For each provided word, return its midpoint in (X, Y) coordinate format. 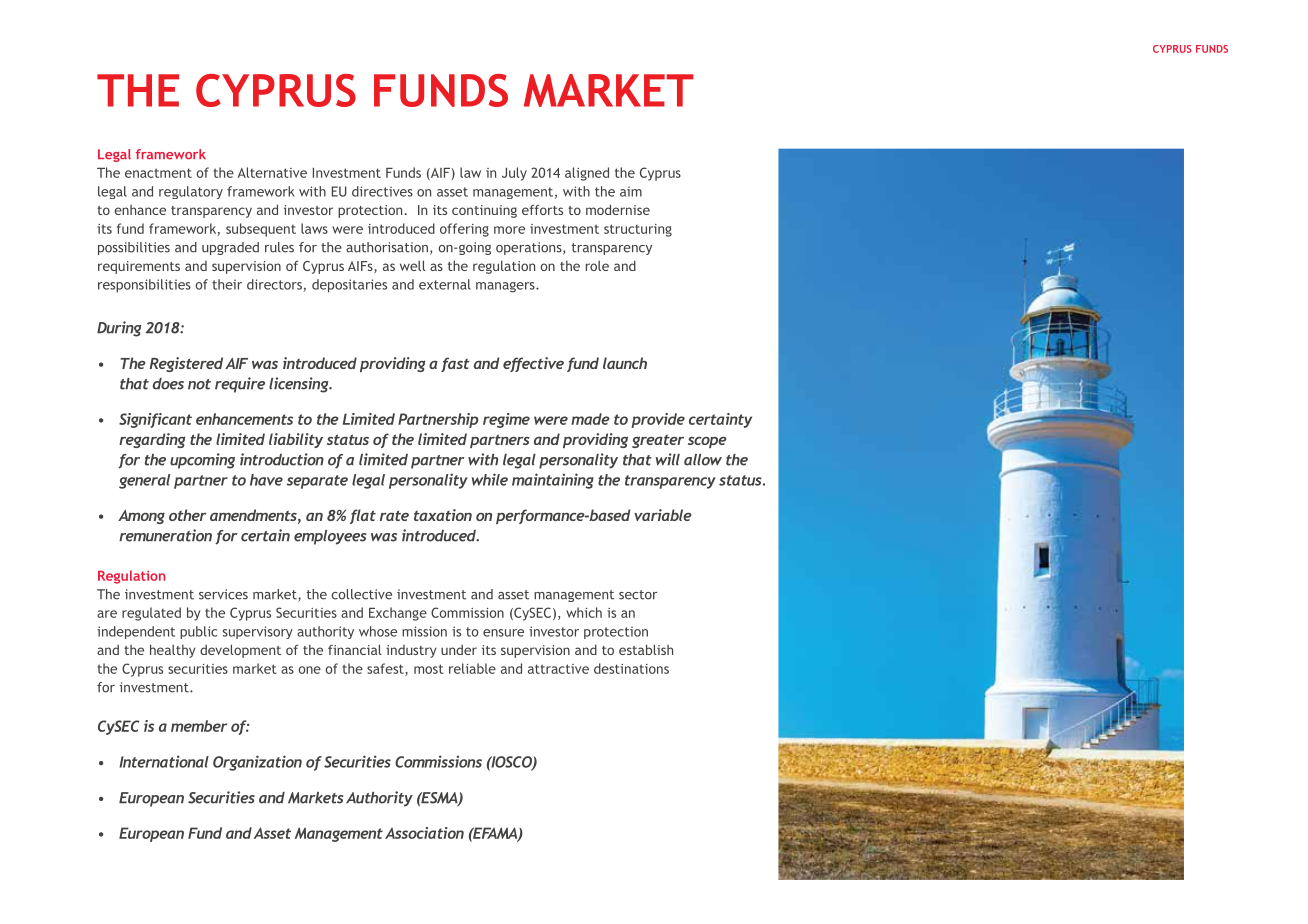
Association (424, 833)
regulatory (191, 192)
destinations (631, 668)
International (164, 761)
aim (631, 191)
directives (382, 191)
